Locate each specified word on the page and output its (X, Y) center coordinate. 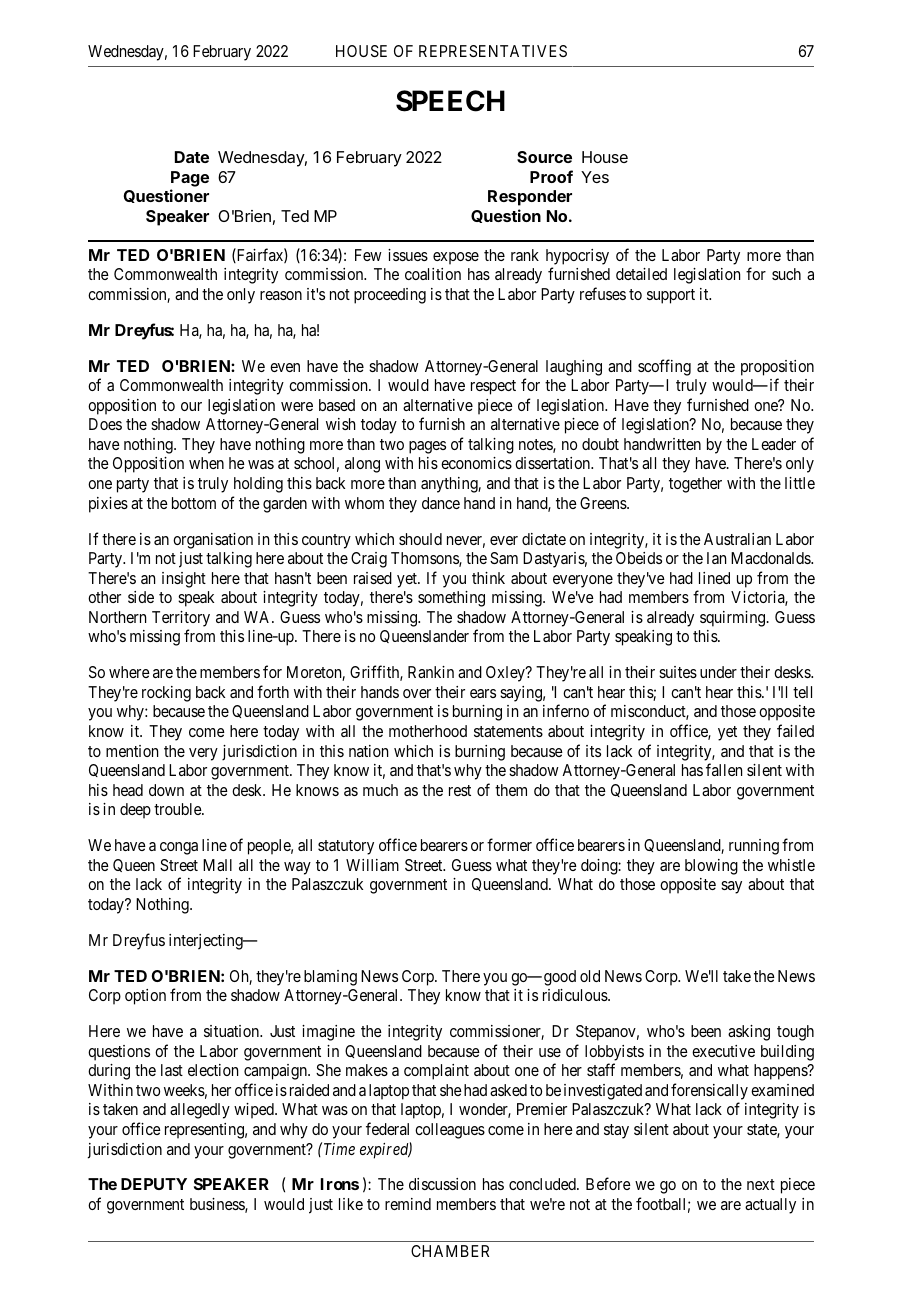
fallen (724, 769)
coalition (433, 274)
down (166, 790)
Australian (737, 539)
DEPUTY (154, 1184)
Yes (595, 177)
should (420, 539)
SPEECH (450, 101)
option (145, 997)
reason (281, 295)
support (671, 296)
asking (749, 1033)
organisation (213, 541)
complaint (436, 1072)
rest (460, 790)
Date (192, 157)
